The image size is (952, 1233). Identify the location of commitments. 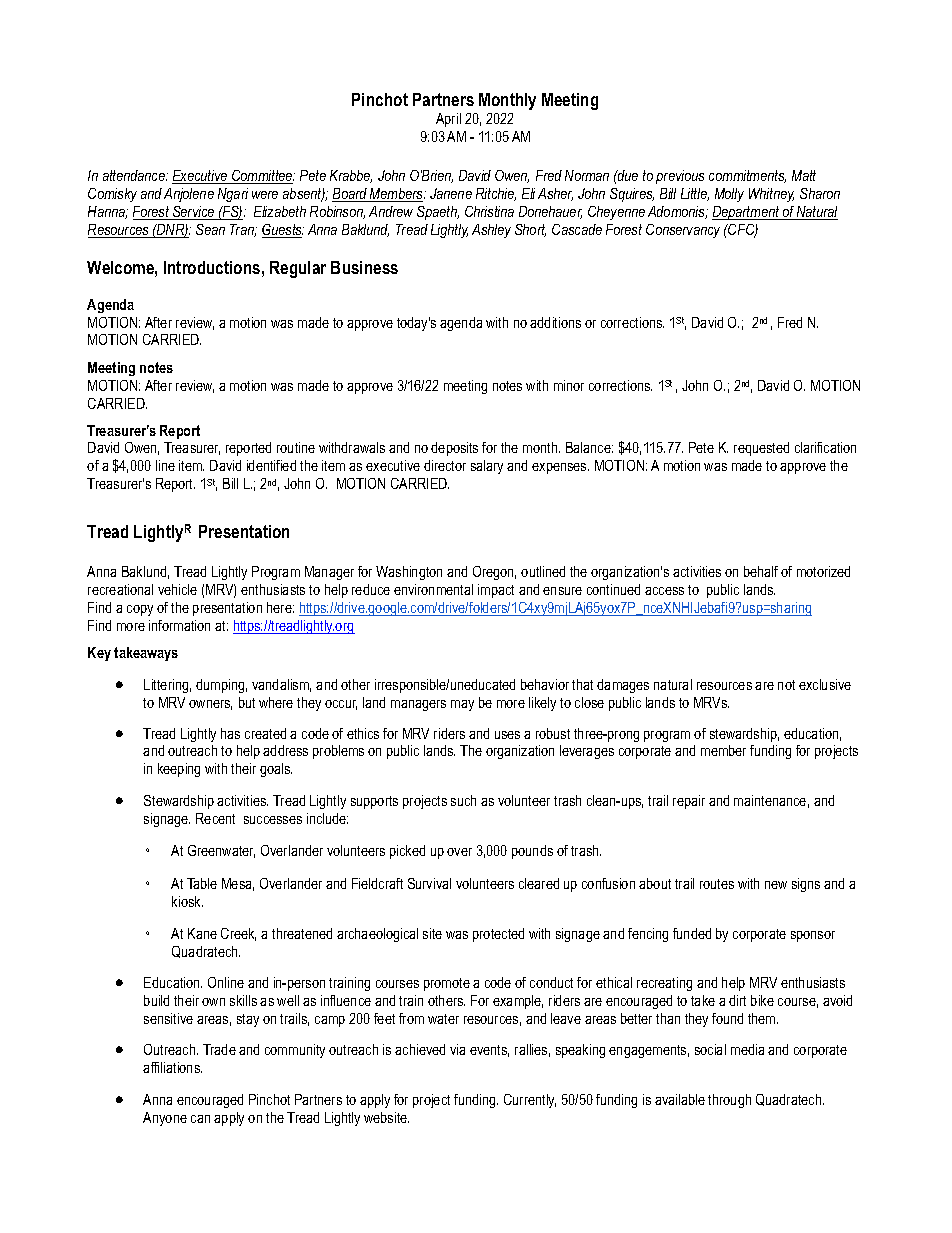
(747, 176).
